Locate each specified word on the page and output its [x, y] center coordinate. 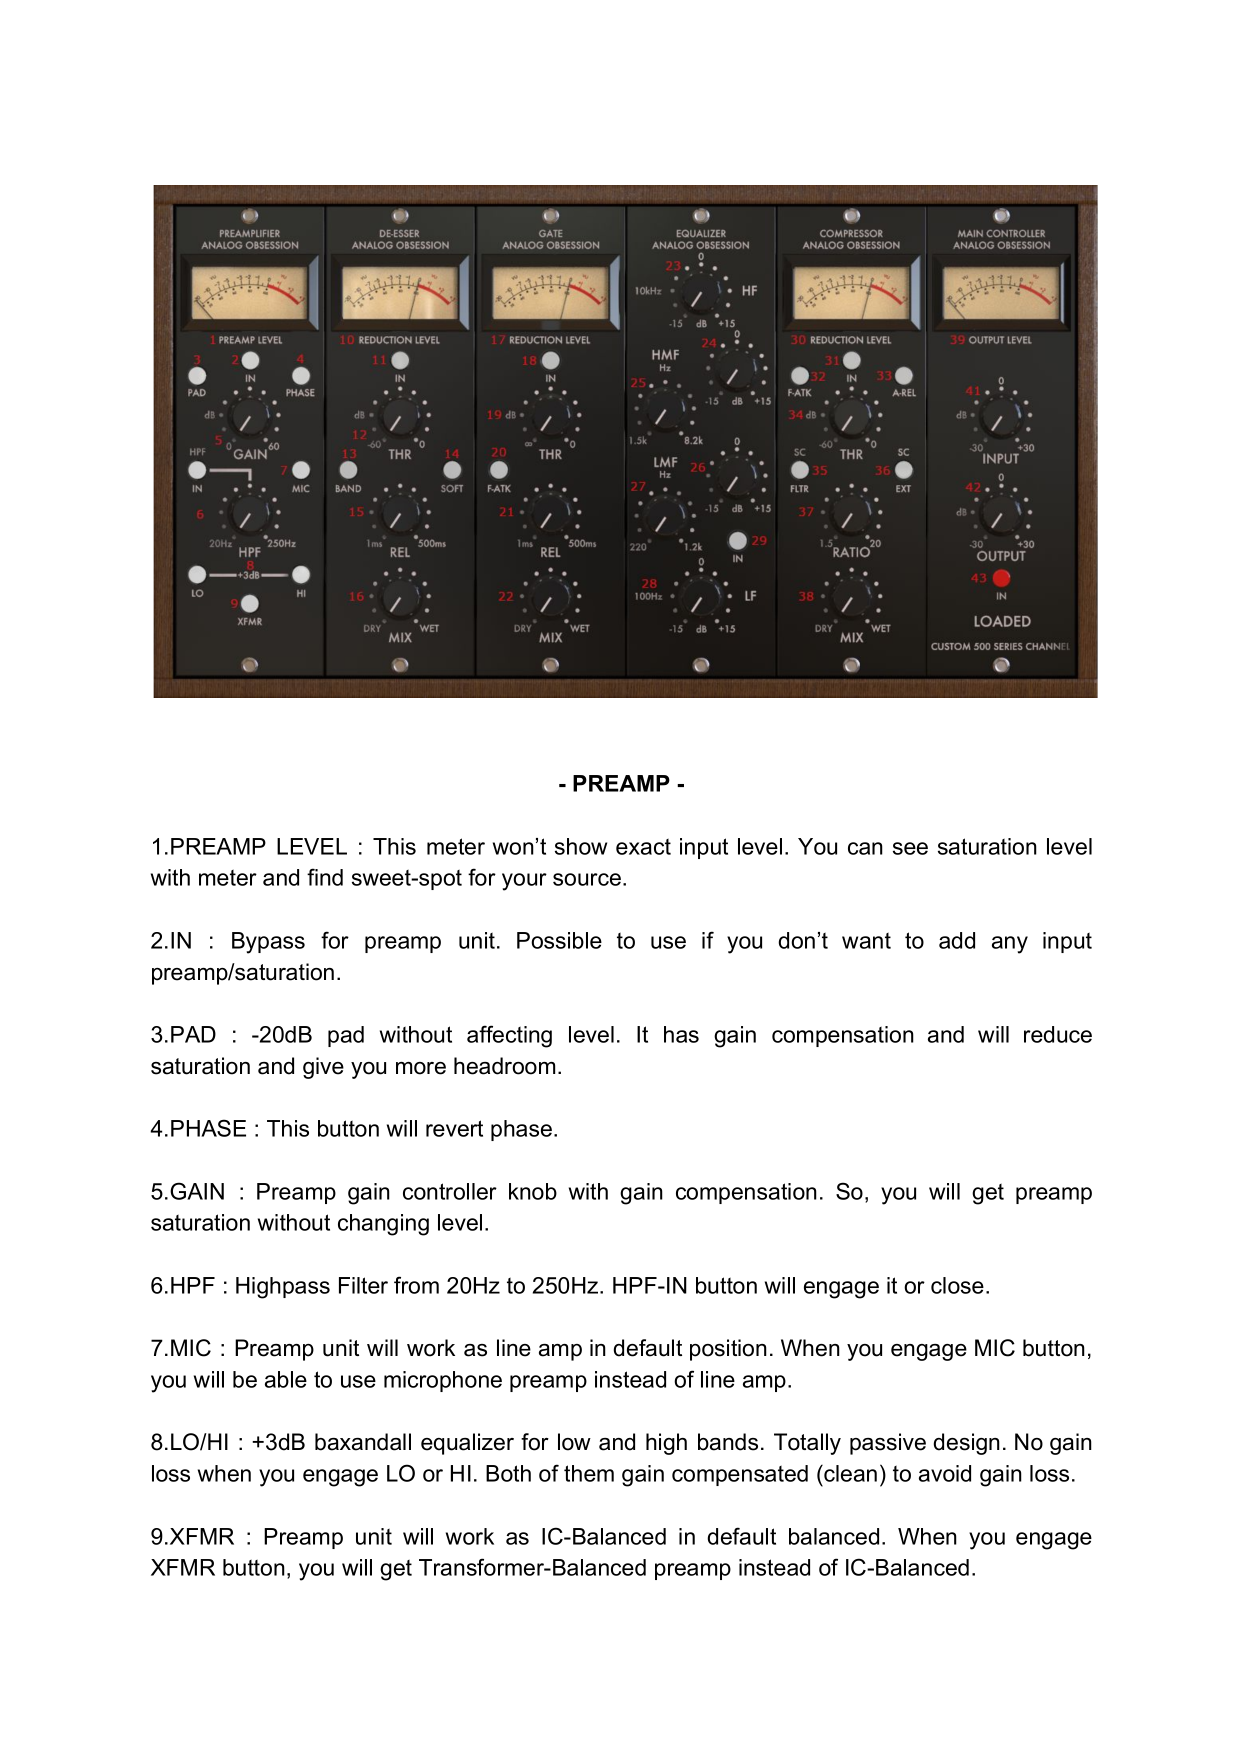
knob [533, 1191]
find [325, 877]
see [910, 848]
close [957, 1285]
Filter [363, 1285]
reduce [1058, 1034]
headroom [504, 1066]
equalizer [467, 1444]
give [323, 1068]
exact [643, 847]
